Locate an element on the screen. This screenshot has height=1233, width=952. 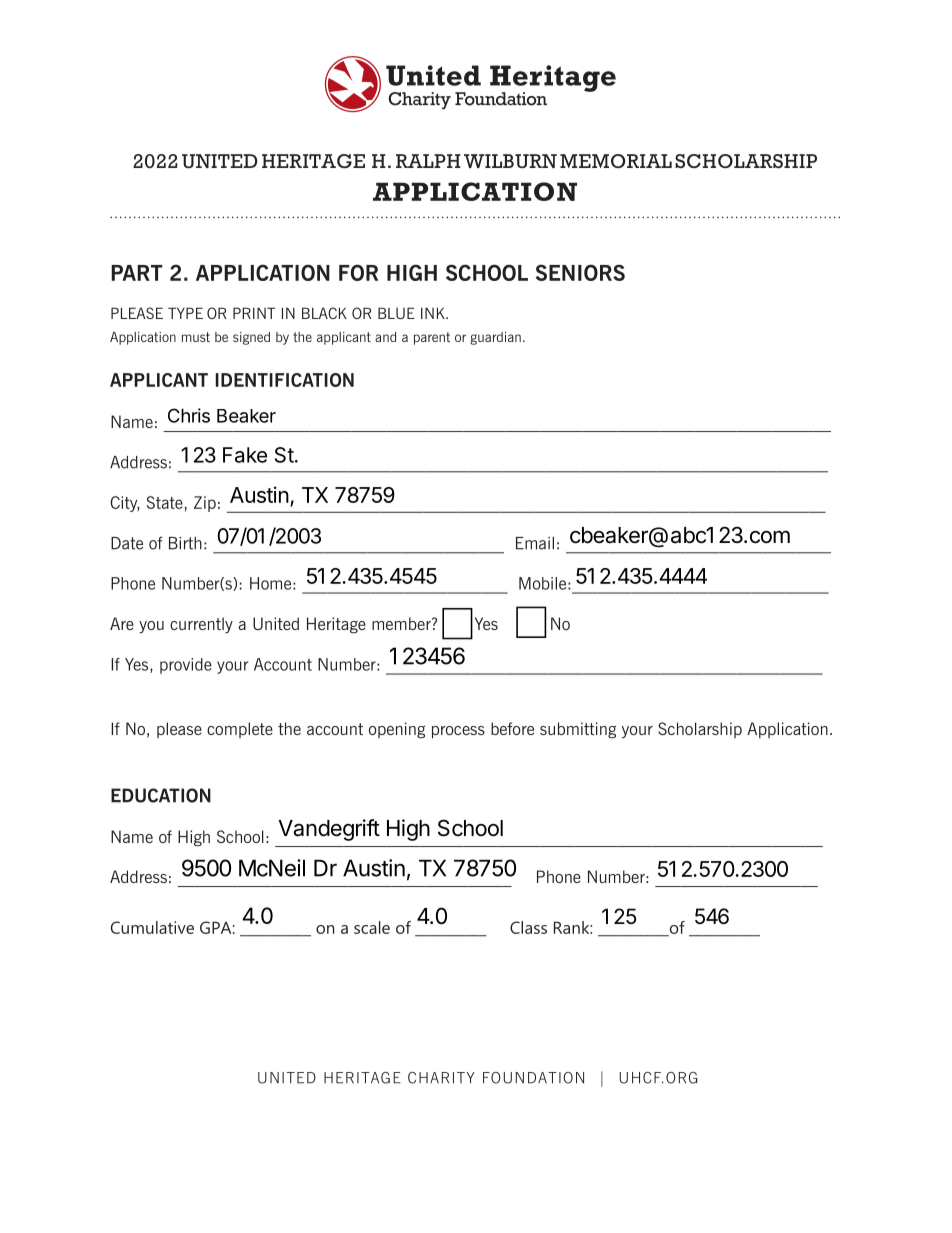
Cumulative is located at coordinates (152, 927).
